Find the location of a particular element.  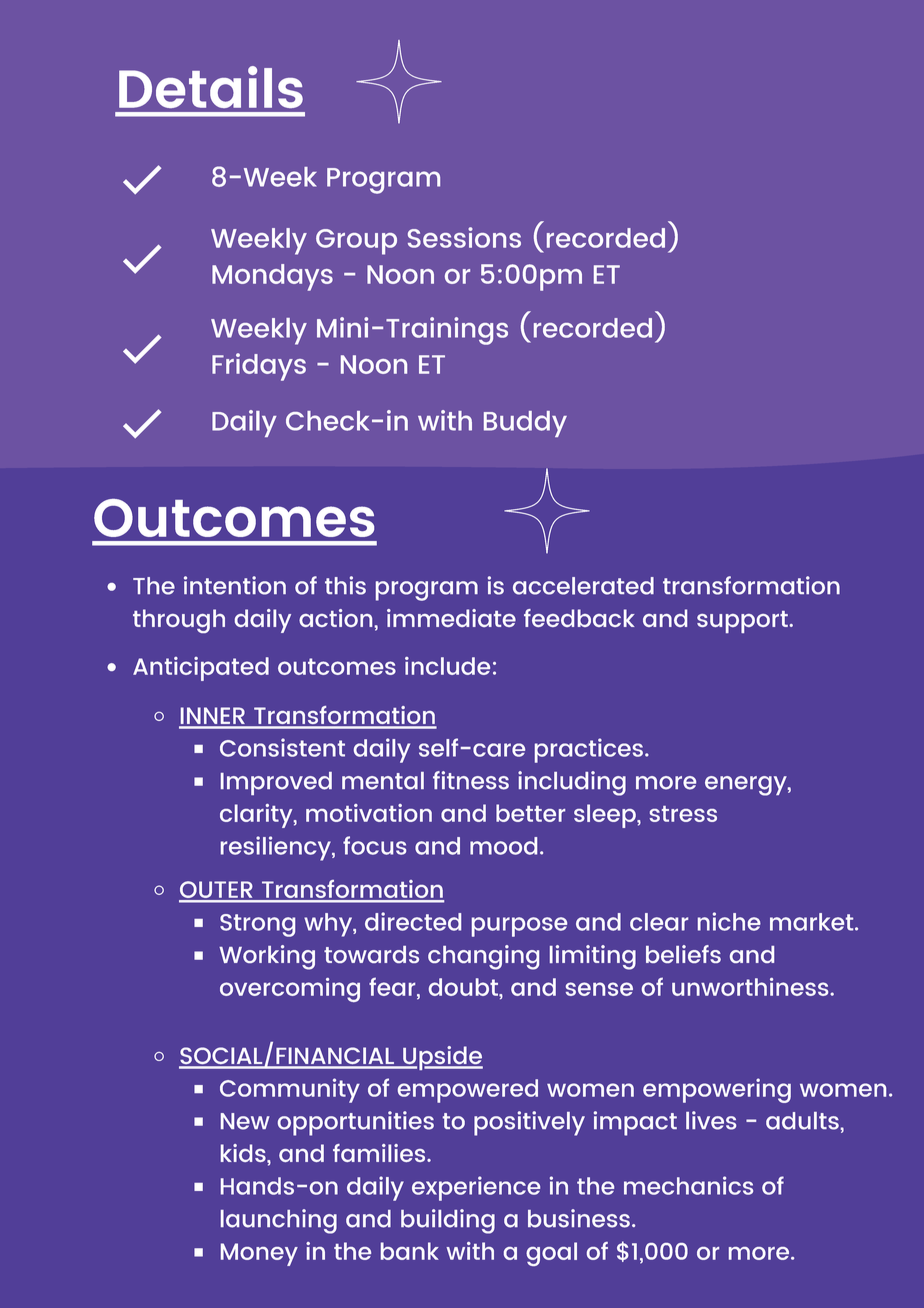

Buddy is located at coordinates (525, 424).
